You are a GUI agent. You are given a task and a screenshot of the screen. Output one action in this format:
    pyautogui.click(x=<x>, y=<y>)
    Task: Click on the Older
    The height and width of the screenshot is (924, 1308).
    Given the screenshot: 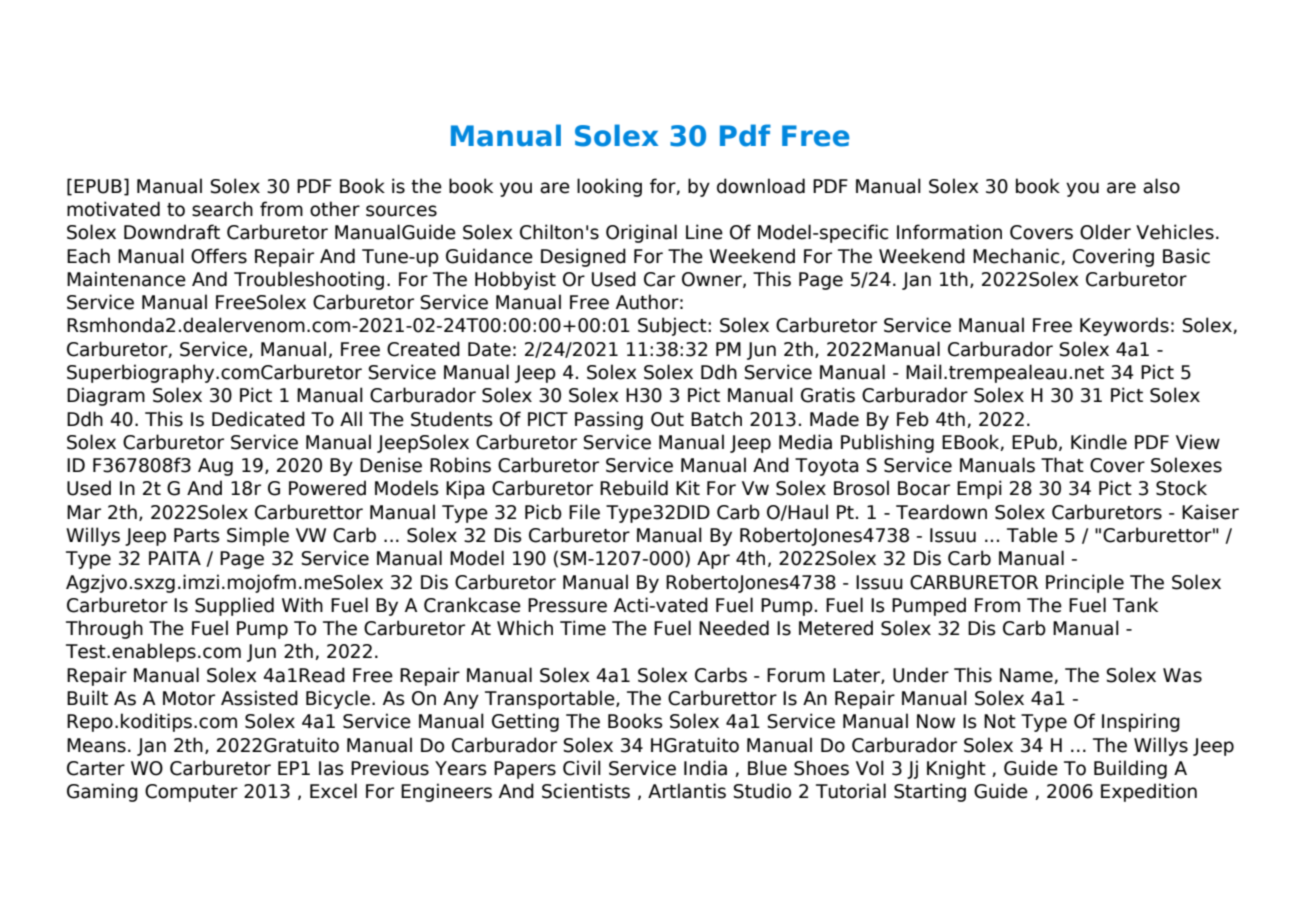 What is the action you would take?
    pyautogui.click(x=1105, y=232)
